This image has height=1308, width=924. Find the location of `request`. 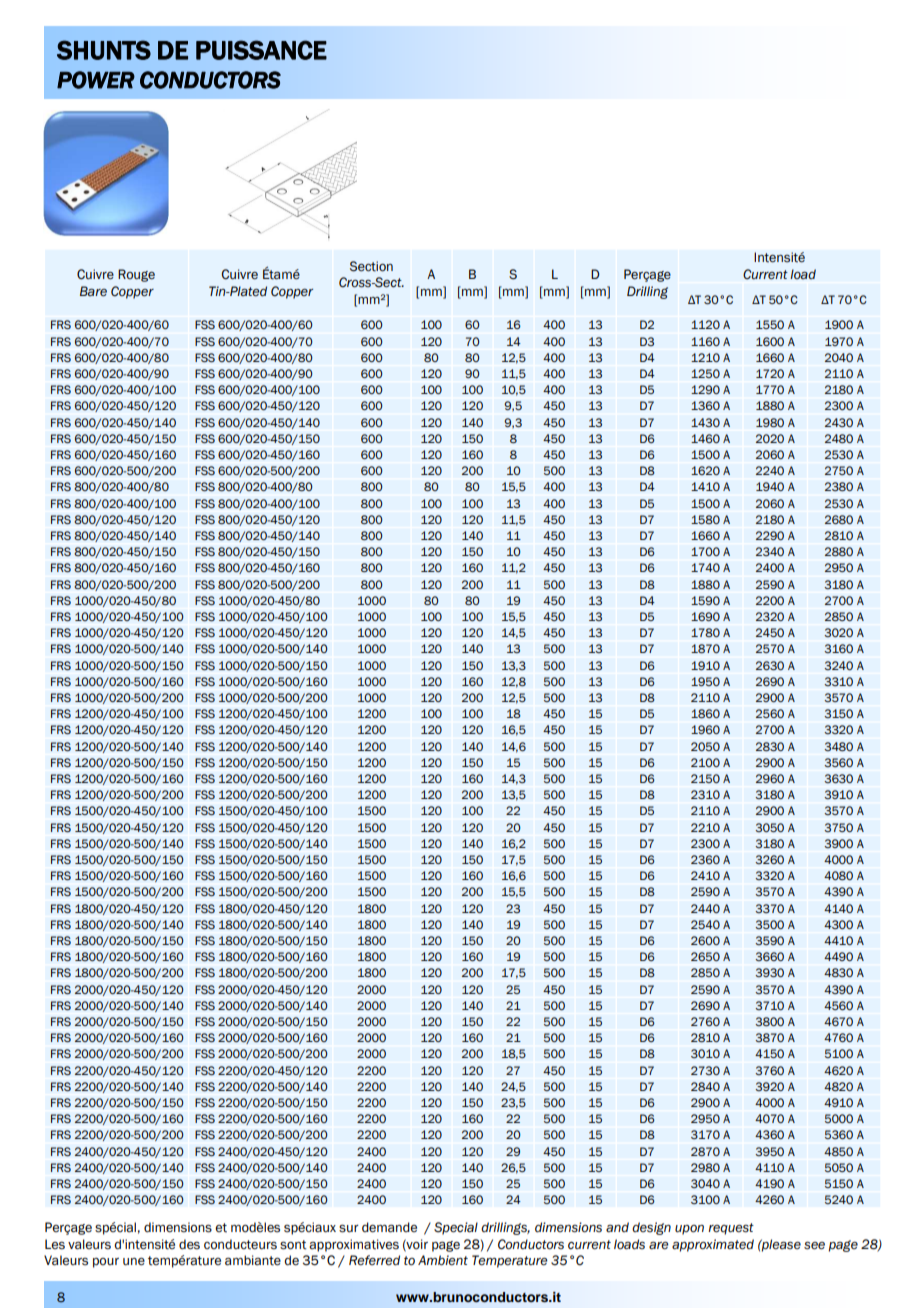

request is located at coordinates (731, 1229).
